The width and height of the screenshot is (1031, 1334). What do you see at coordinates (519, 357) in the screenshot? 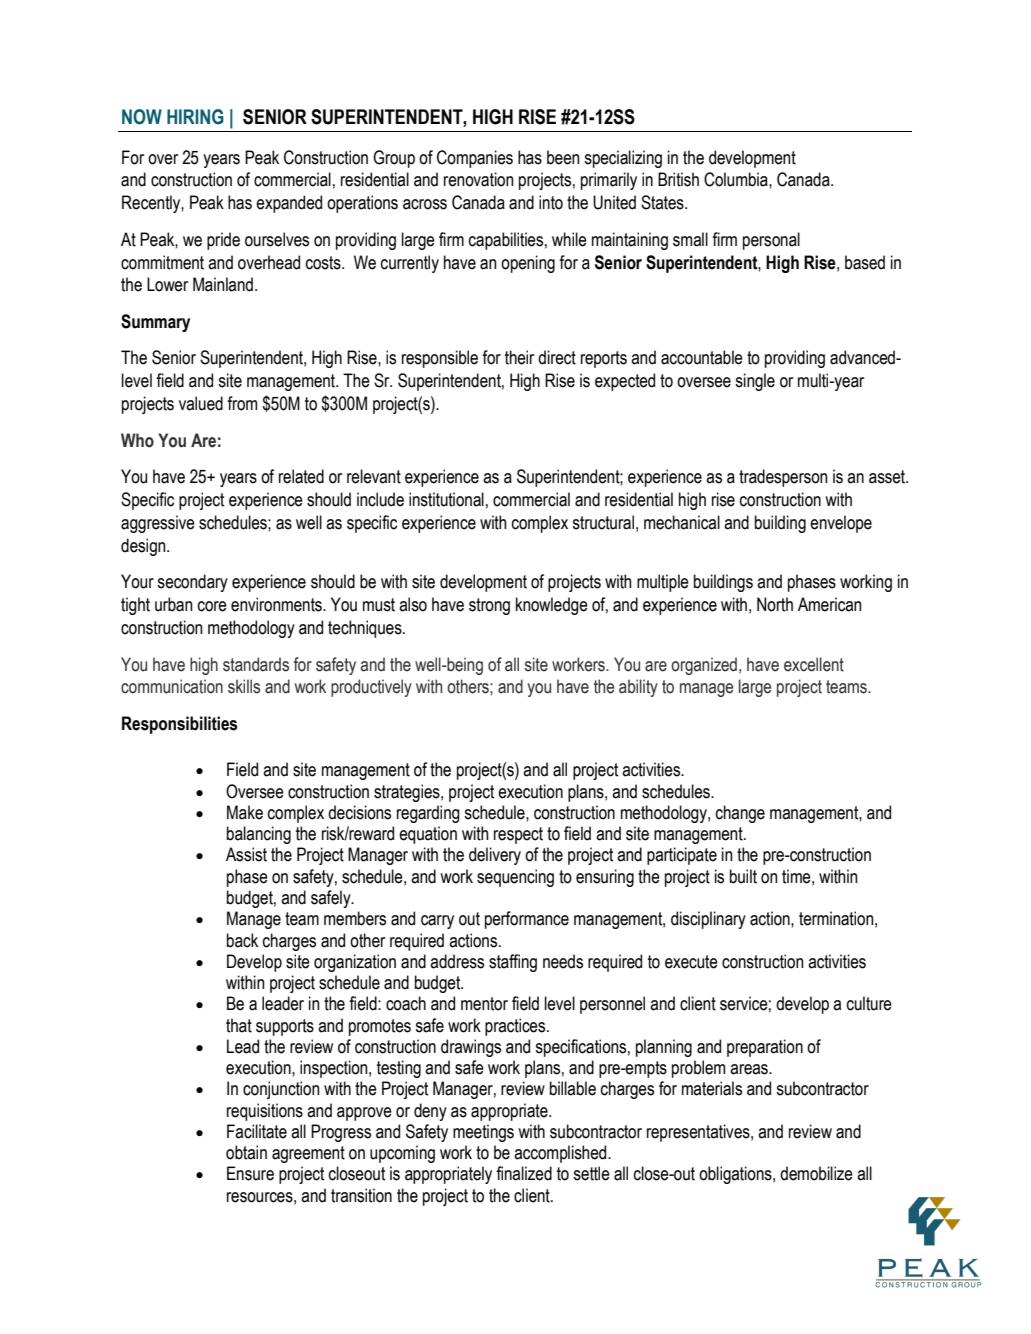
I see `their` at bounding box center [519, 357].
